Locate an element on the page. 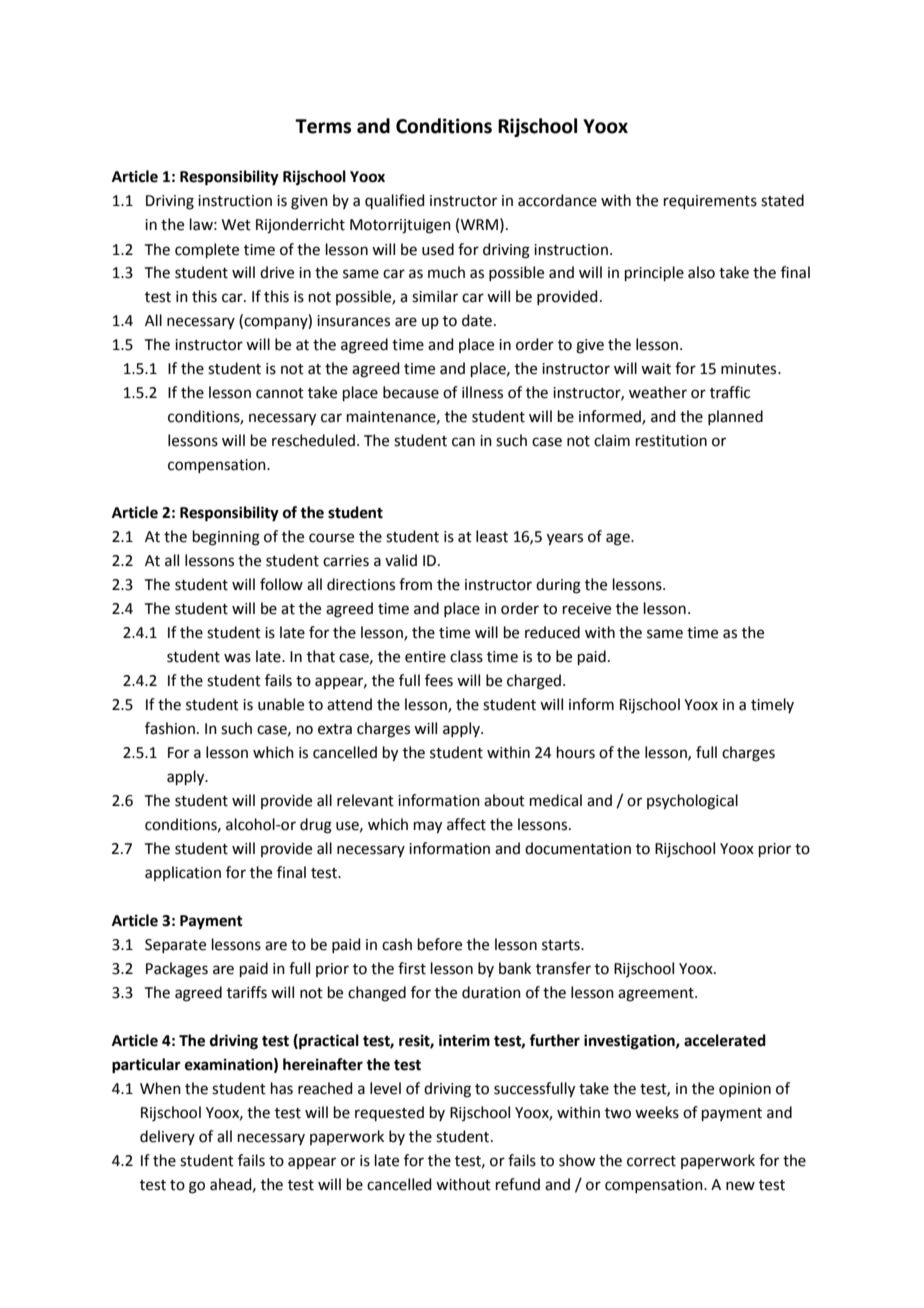  requirements is located at coordinates (710, 202).
